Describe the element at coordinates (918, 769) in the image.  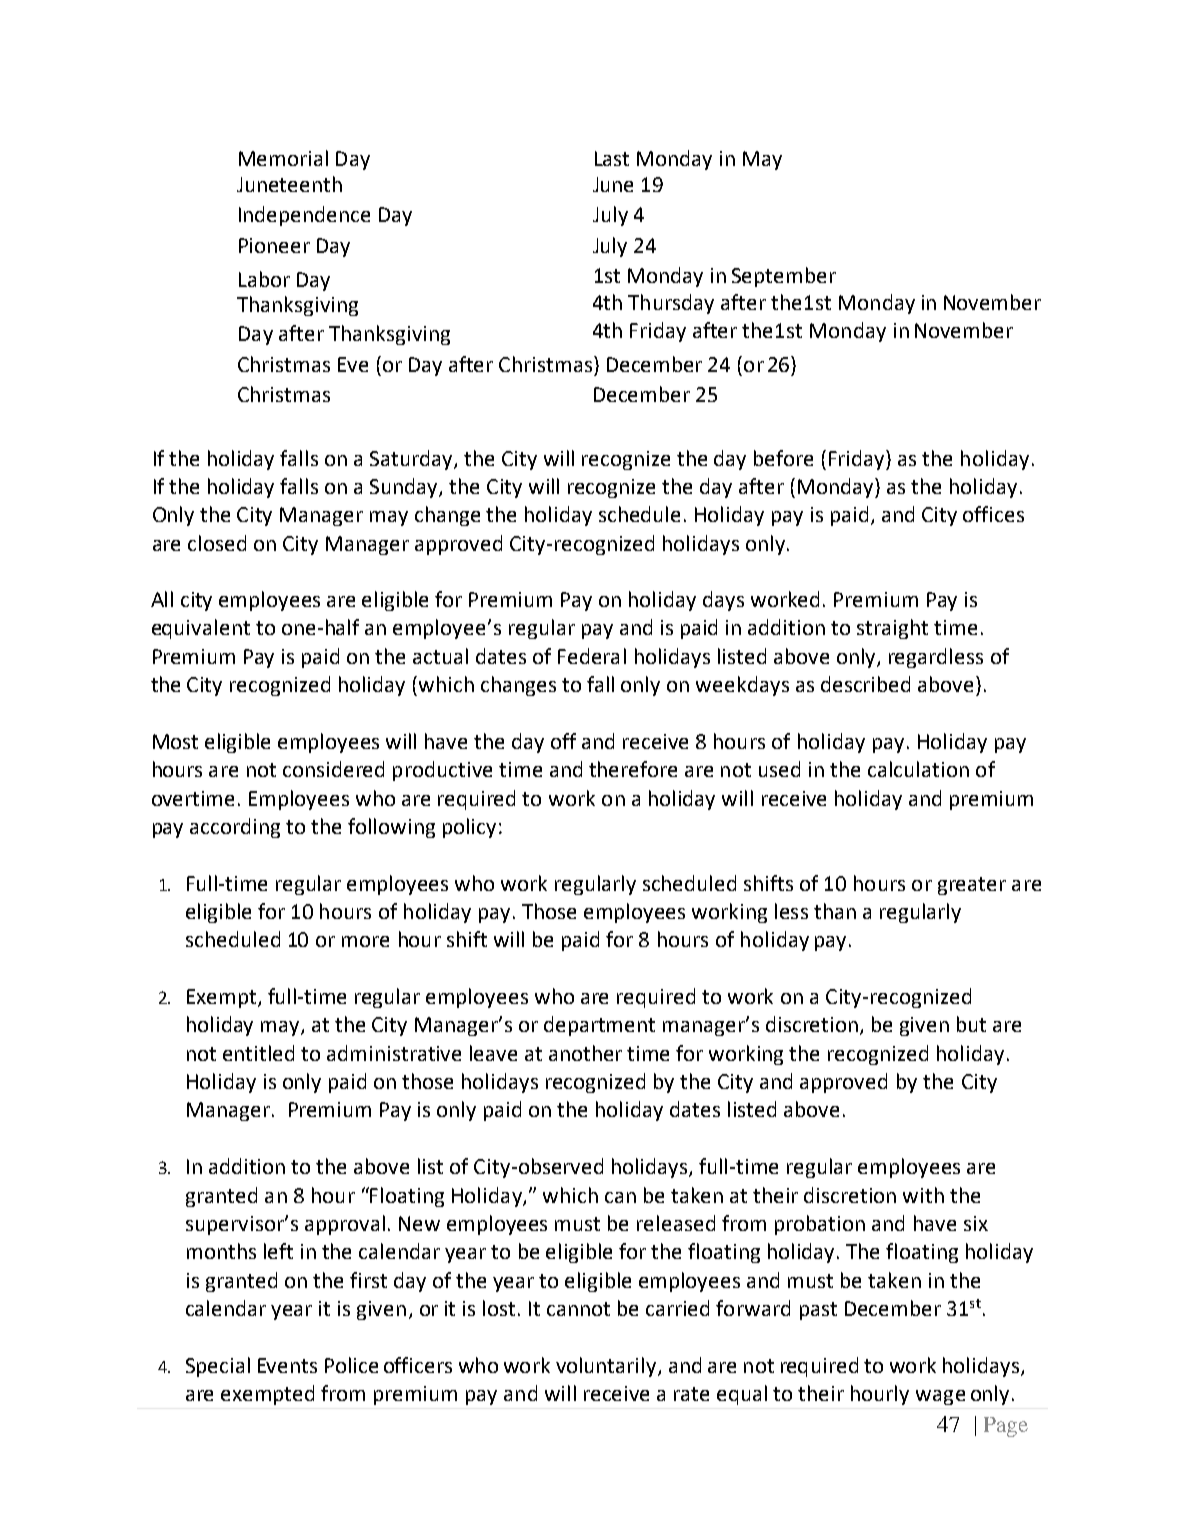
I see `calculation` at that location.
